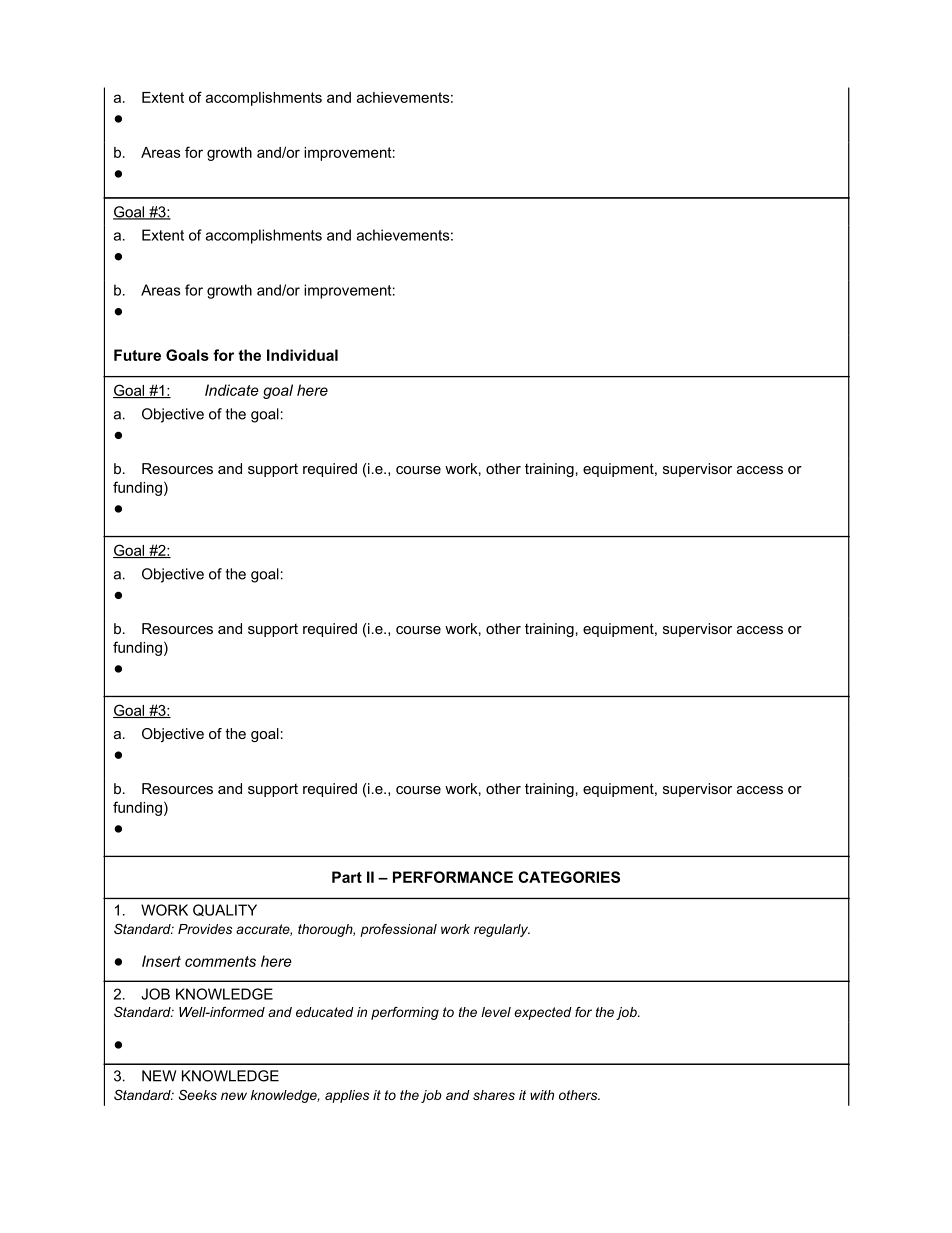  I want to click on Indicate, so click(232, 390).
